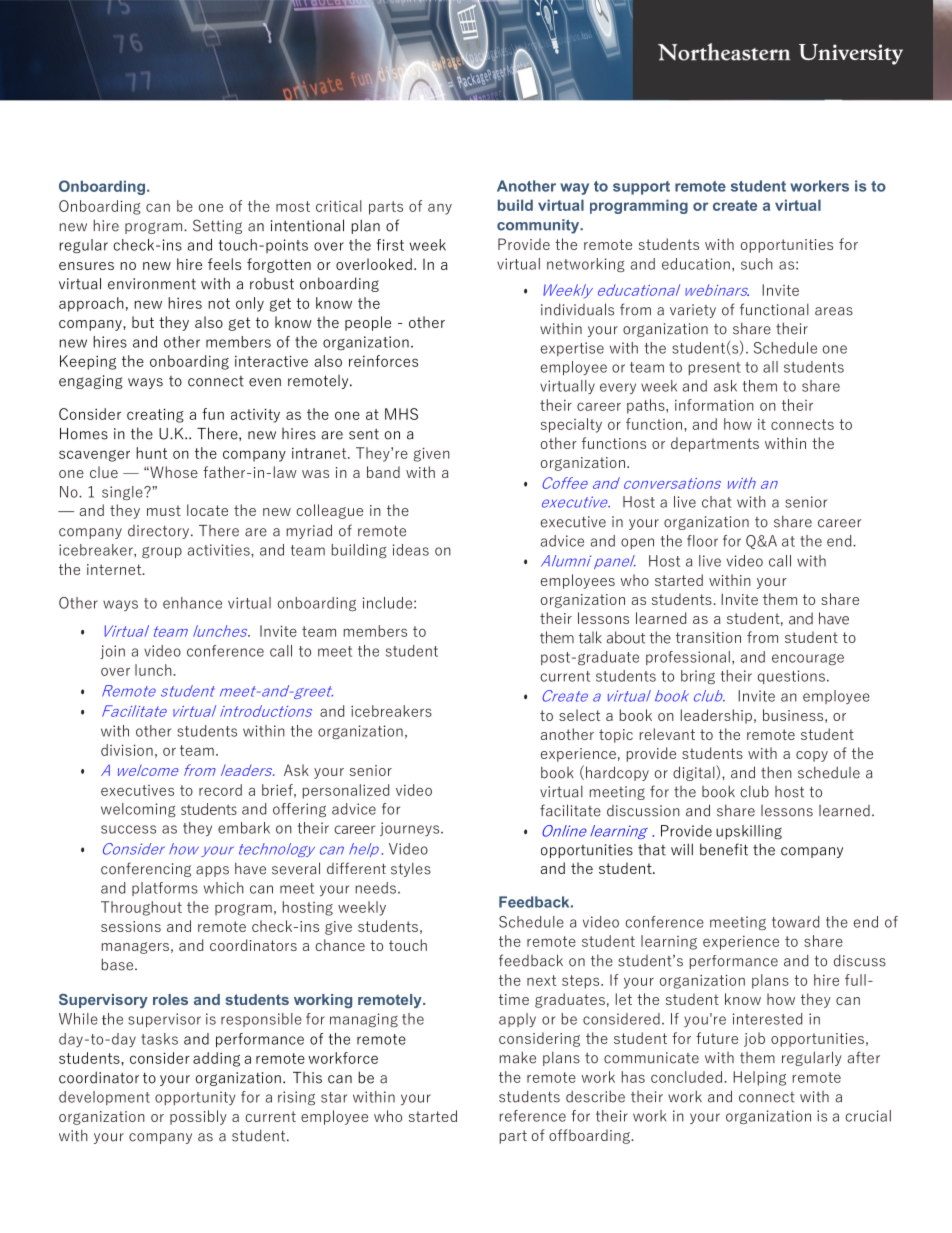 The height and width of the screenshot is (1233, 952). Describe the element at coordinates (717, 502) in the screenshot. I see `chat` at that location.
